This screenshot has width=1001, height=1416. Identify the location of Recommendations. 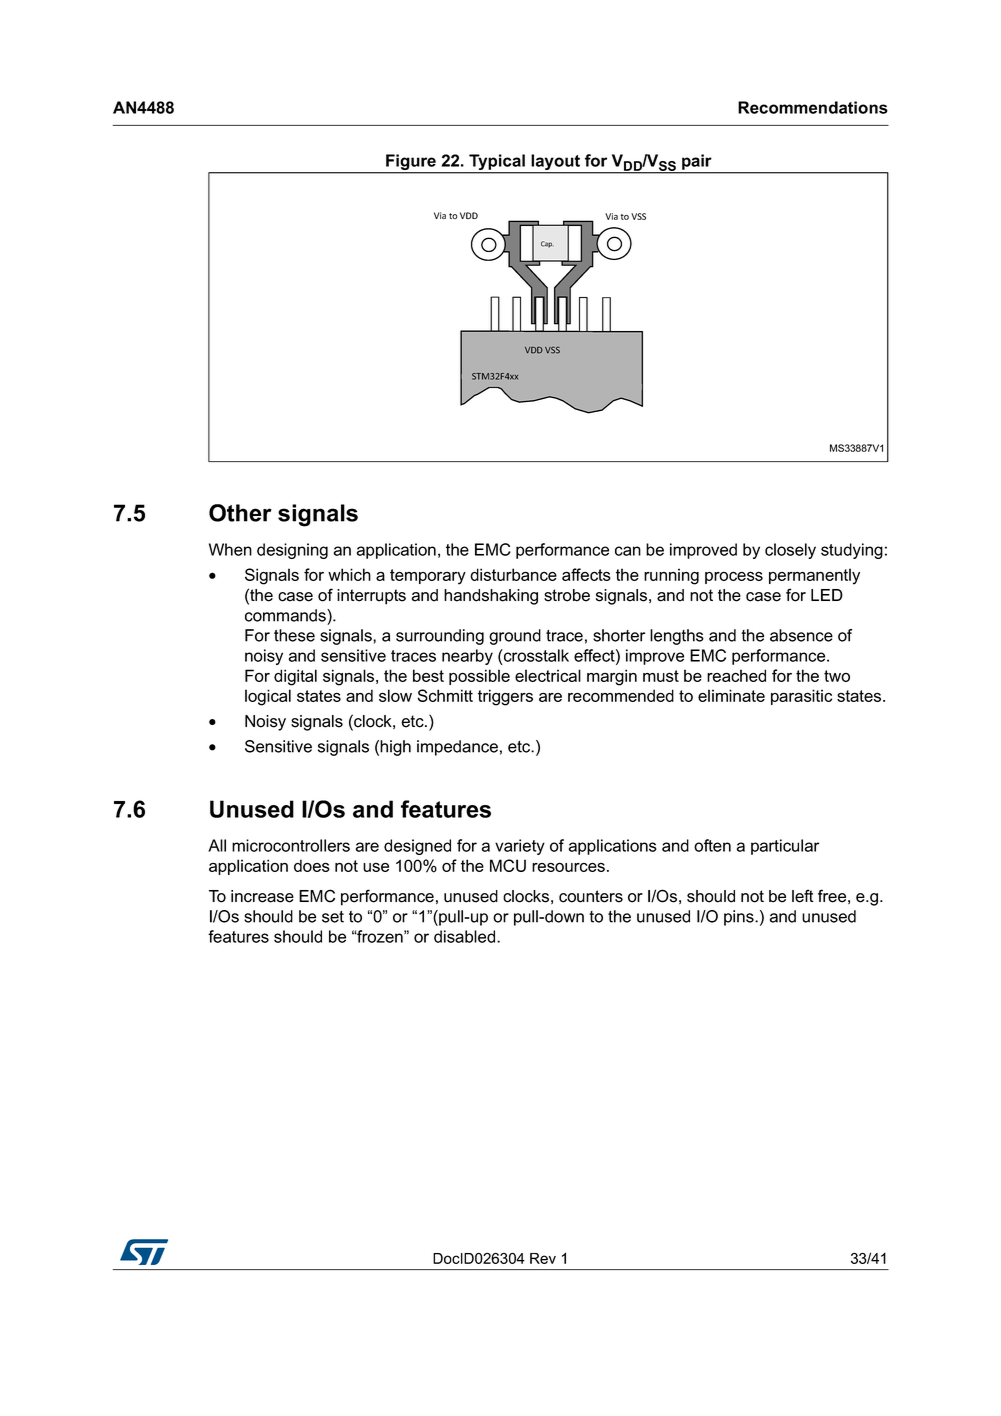
(813, 107).
